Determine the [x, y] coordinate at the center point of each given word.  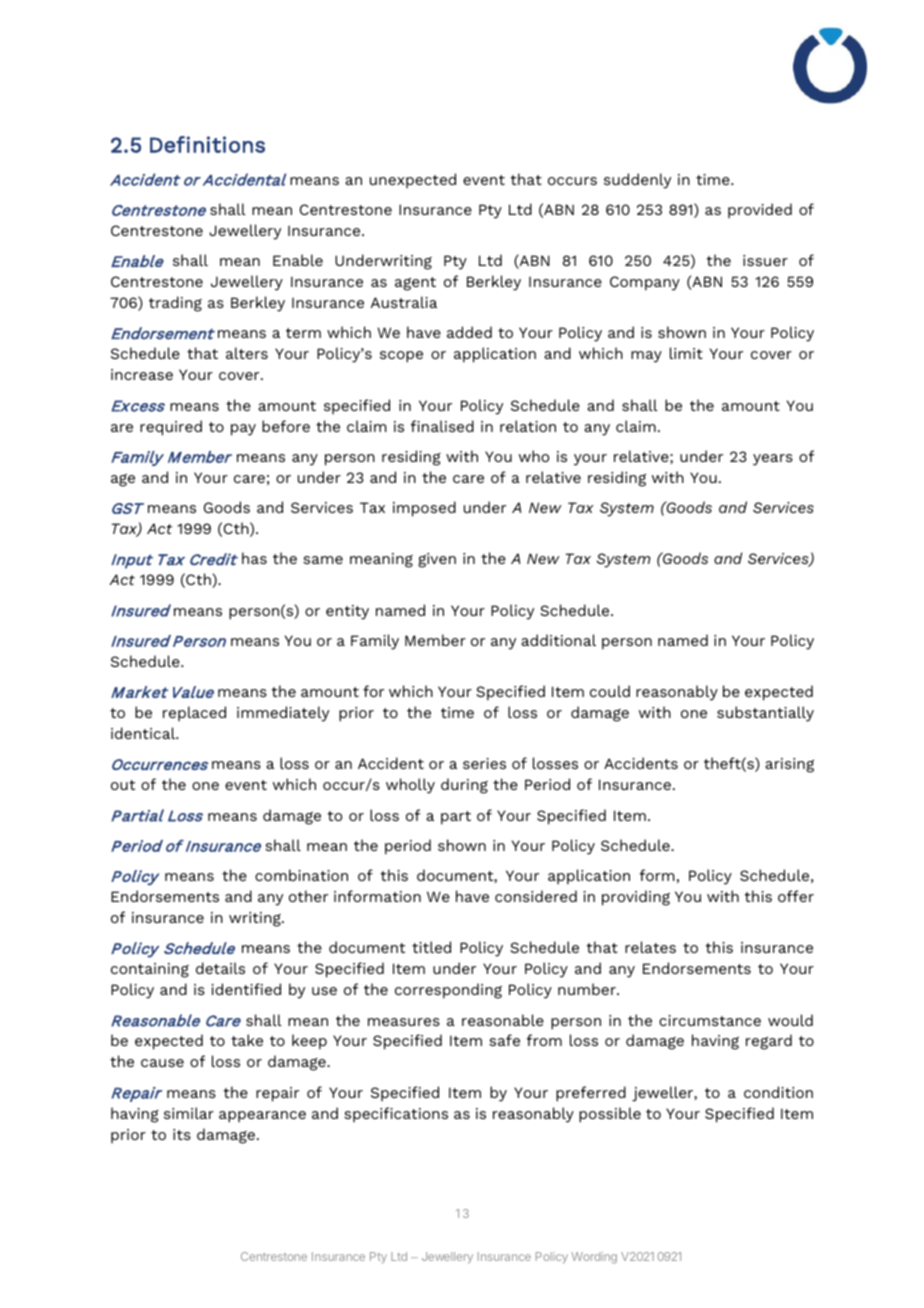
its [182, 1134]
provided [760, 210]
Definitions [207, 144]
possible [610, 1115]
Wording [594, 1258]
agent [415, 284]
